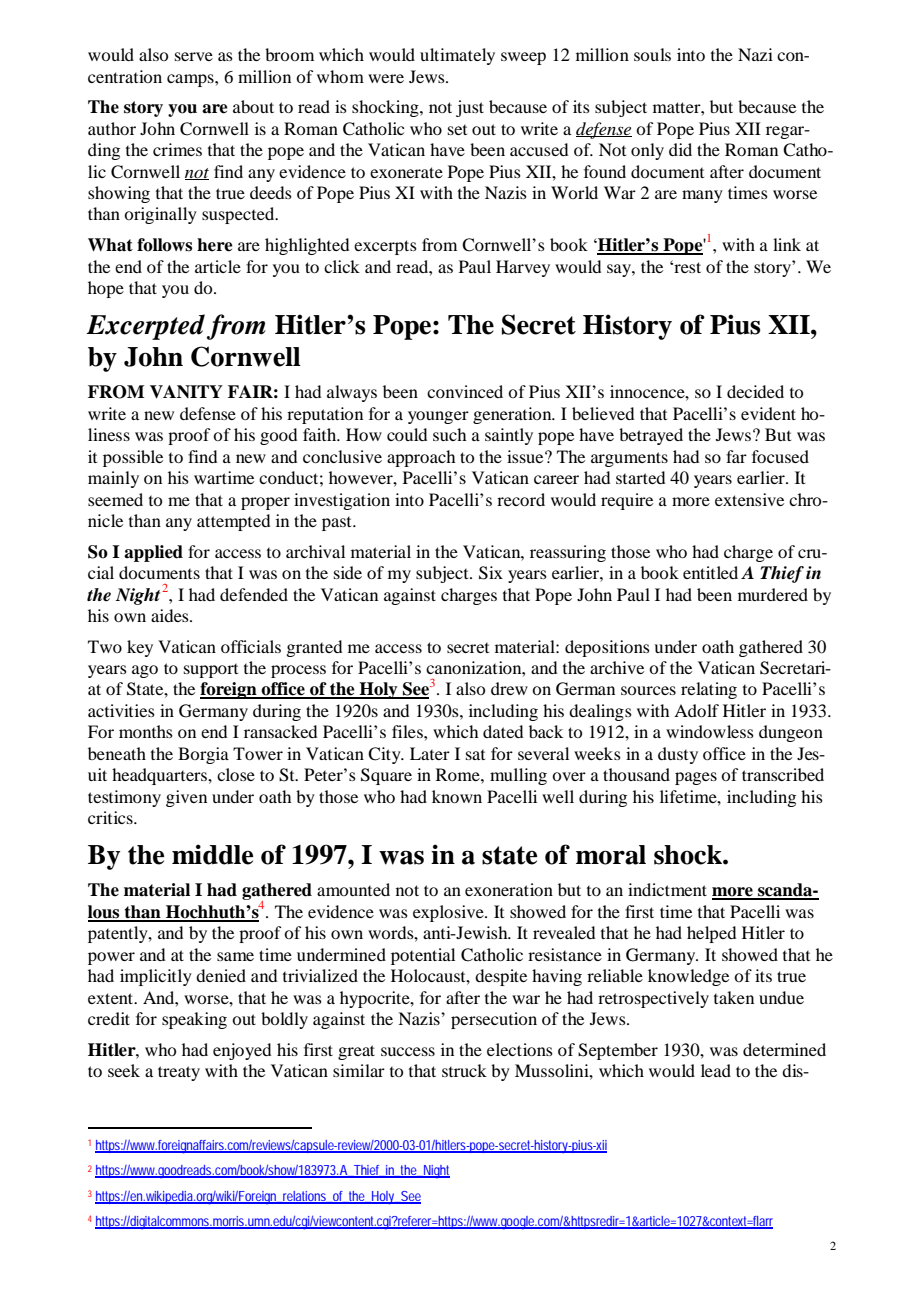 This page has height=1308, width=924. I want to click on souls, so click(652, 54).
